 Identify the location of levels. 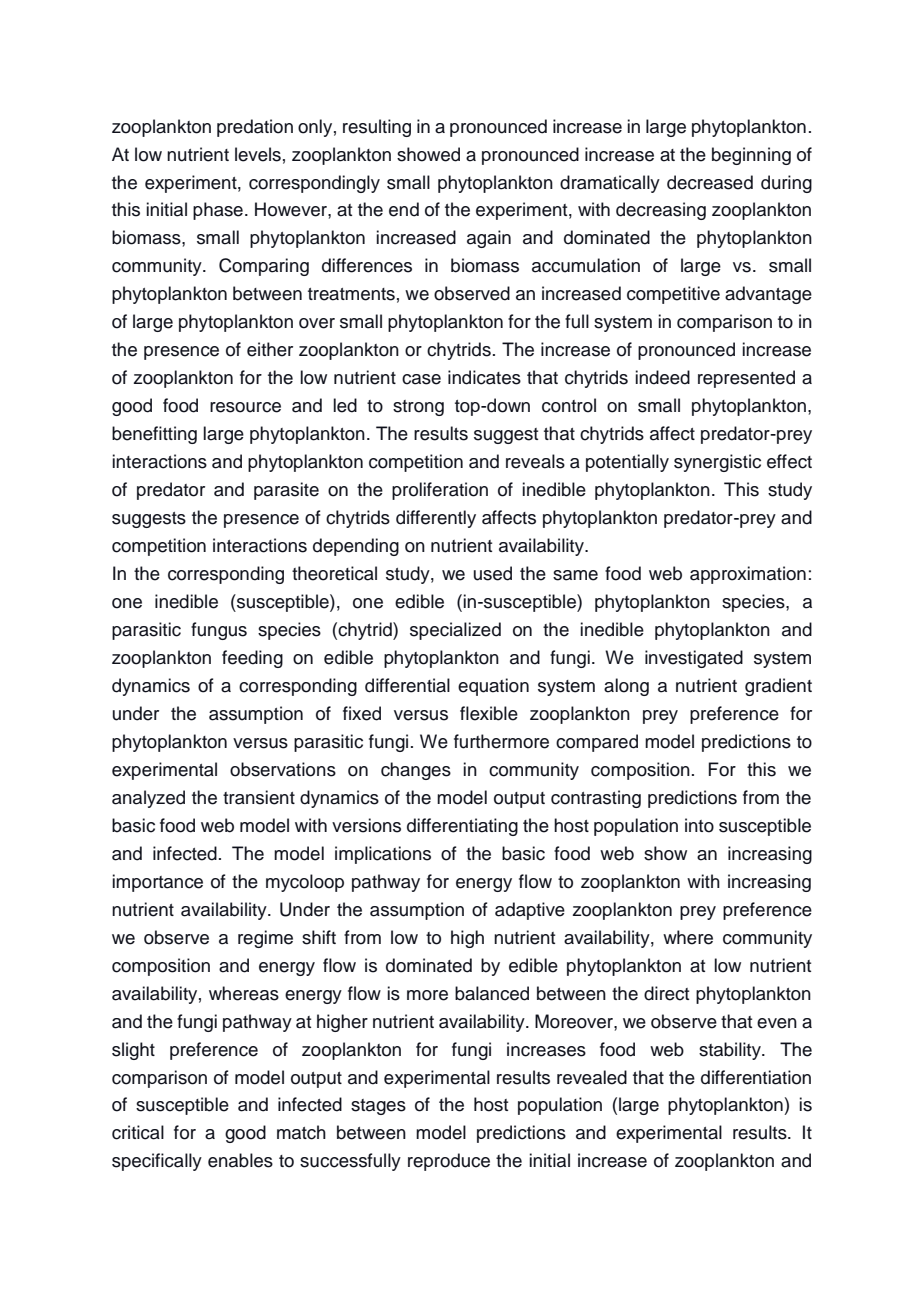
(258, 154).
